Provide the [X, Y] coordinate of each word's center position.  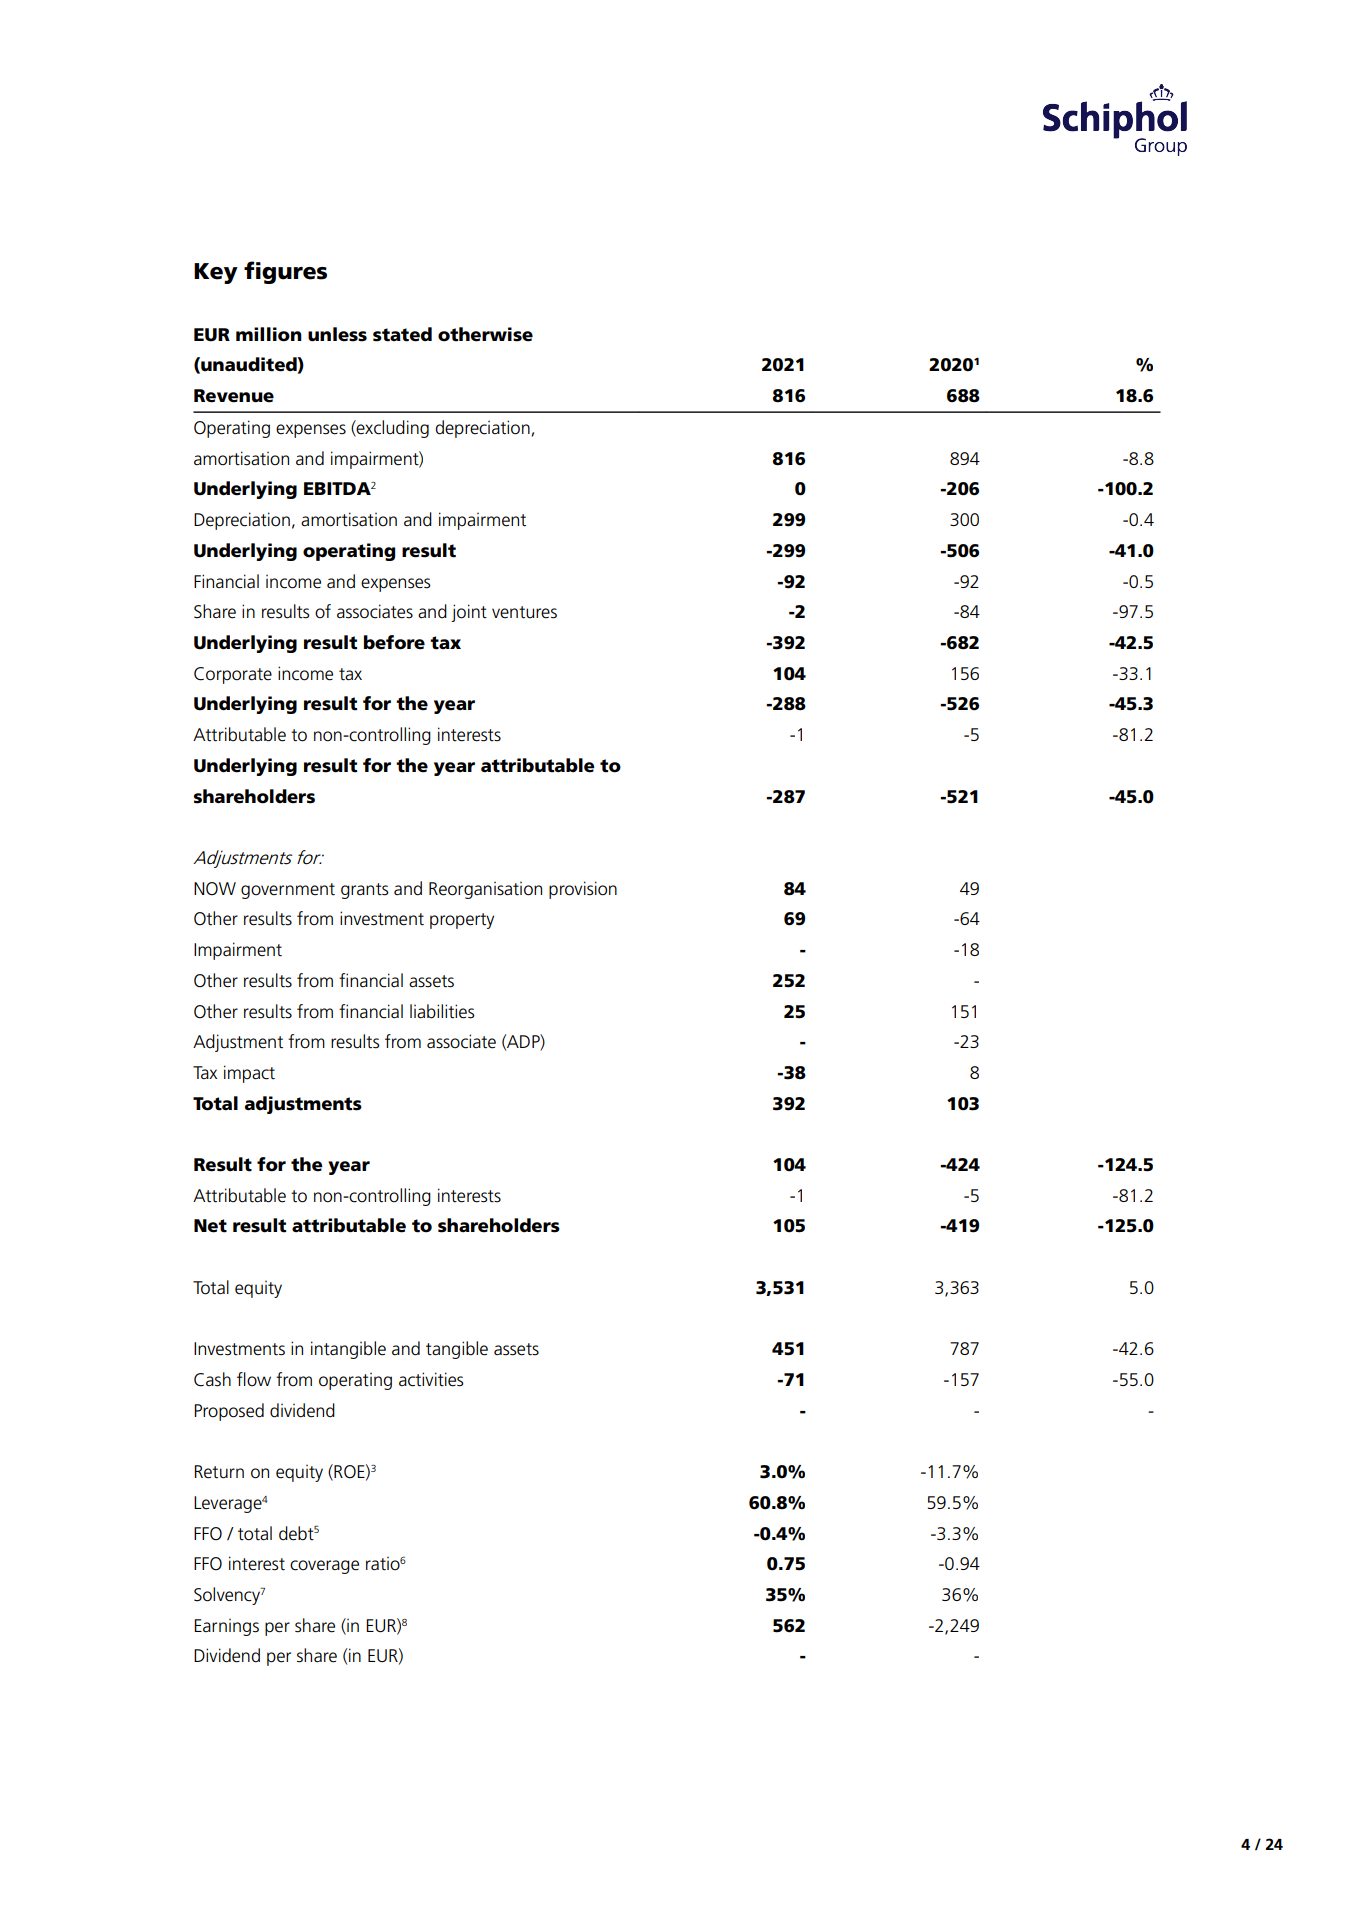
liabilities [442, 1011]
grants [365, 891]
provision [583, 890]
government [288, 891]
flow [254, 1379]
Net [210, 1226]
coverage [324, 1567]
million [269, 334]
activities [431, 1379]
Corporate [233, 675]
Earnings [226, 1627]
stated [402, 334]
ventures [524, 612]
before [394, 642]
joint [469, 613]
